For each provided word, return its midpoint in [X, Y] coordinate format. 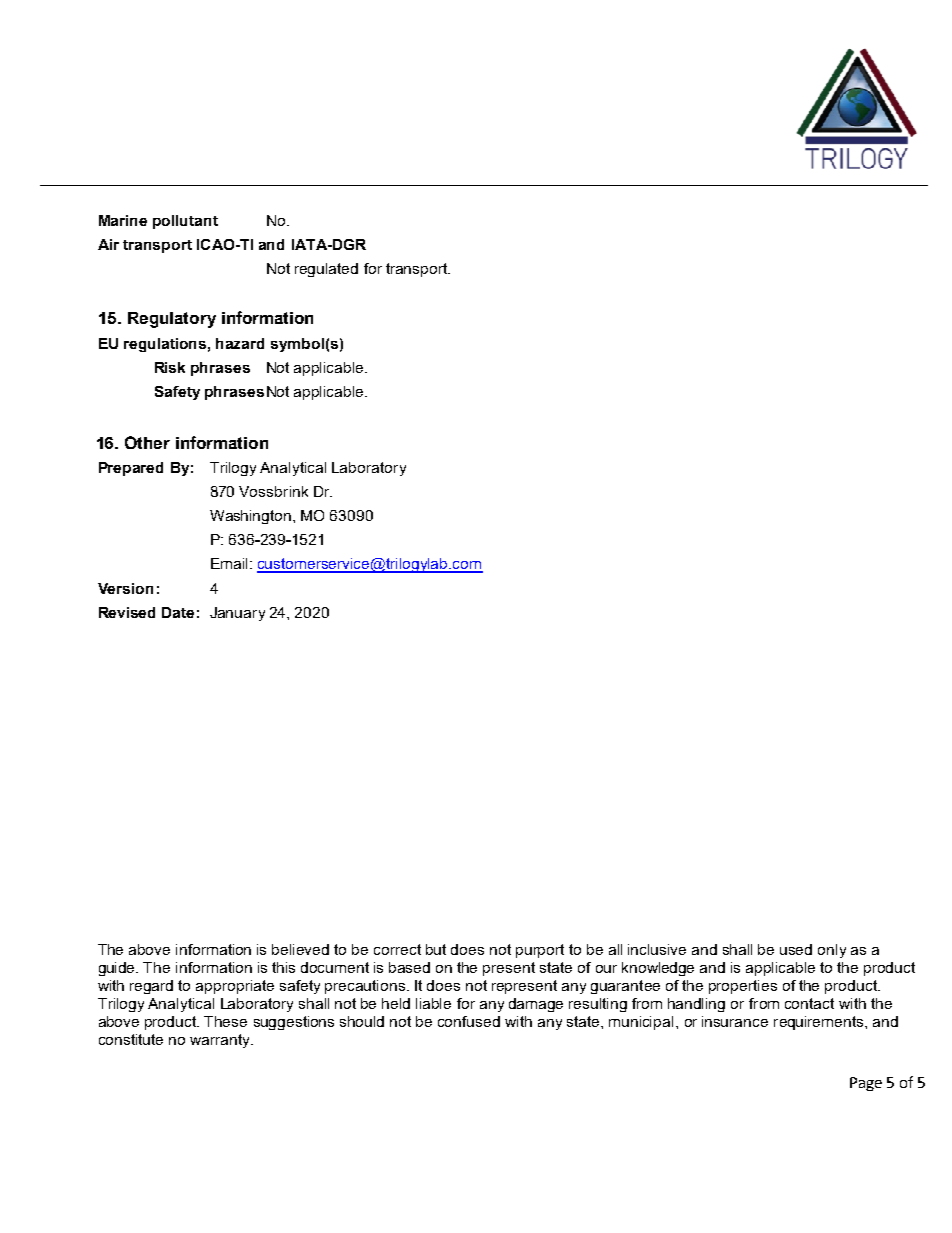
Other [147, 442]
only [832, 951]
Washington [250, 517]
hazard [240, 343]
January [237, 614]
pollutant [185, 222]
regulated [326, 270]
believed [300, 949]
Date [178, 612]
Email [229, 563]
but [436, 949]
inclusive [657, 949]
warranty [221, 1041]
